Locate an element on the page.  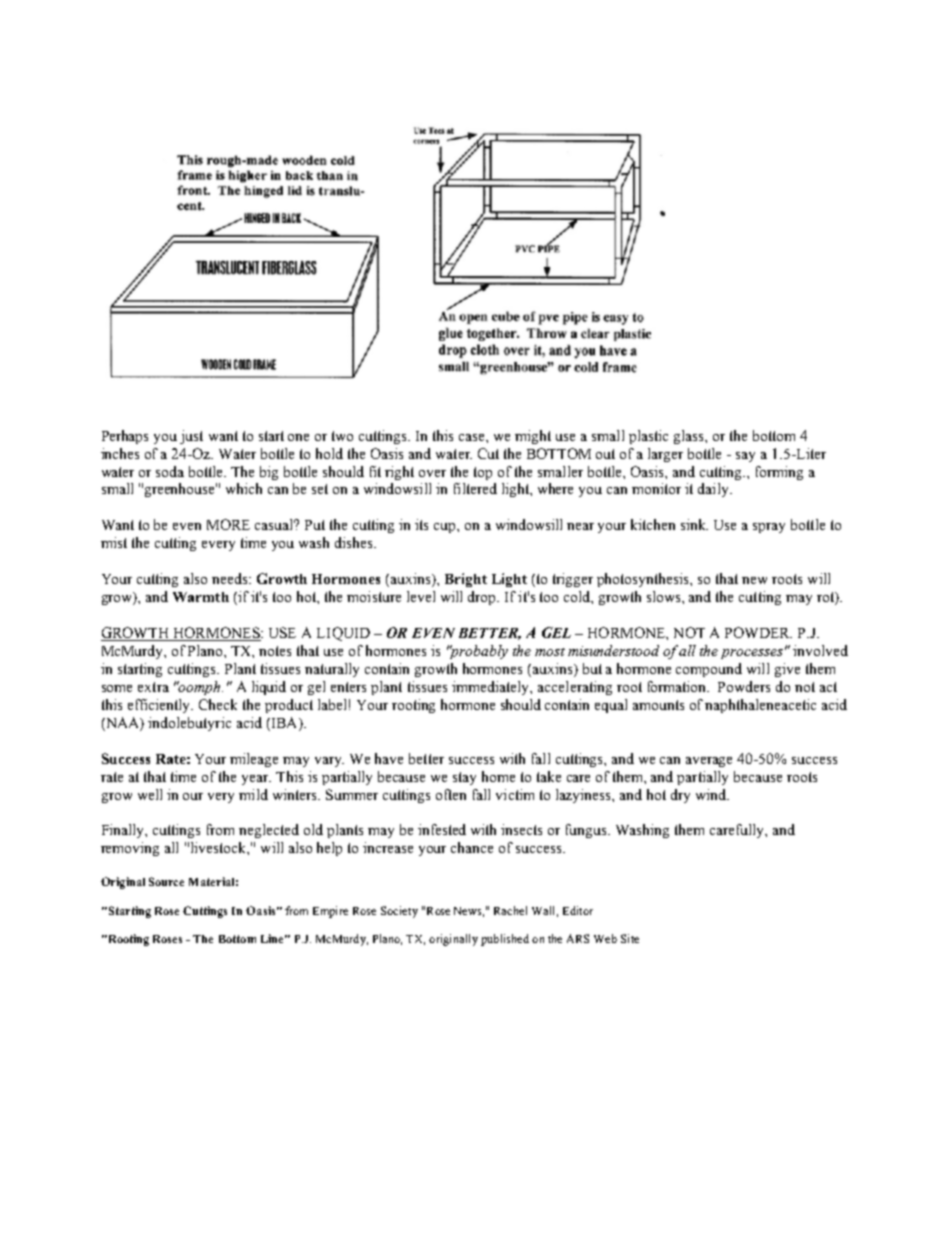
top is located at coordinates (483, 473).
